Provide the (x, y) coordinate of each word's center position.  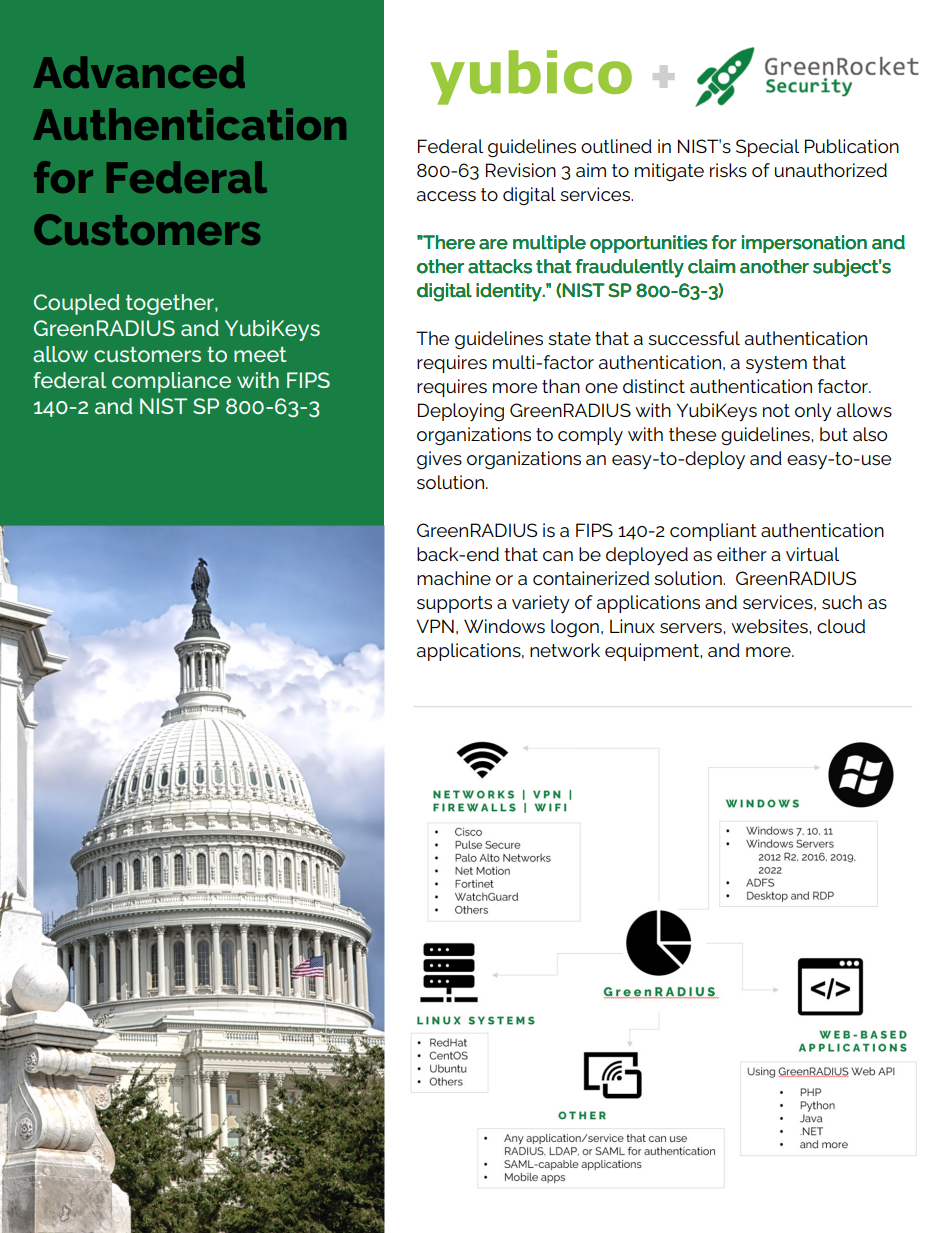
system (776, 364)
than (561, 386)
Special (767, 148)
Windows (504, 626)
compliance (171, 382)
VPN (435, 626)
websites (770, 626)
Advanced (139, 72)
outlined (616, 146)
